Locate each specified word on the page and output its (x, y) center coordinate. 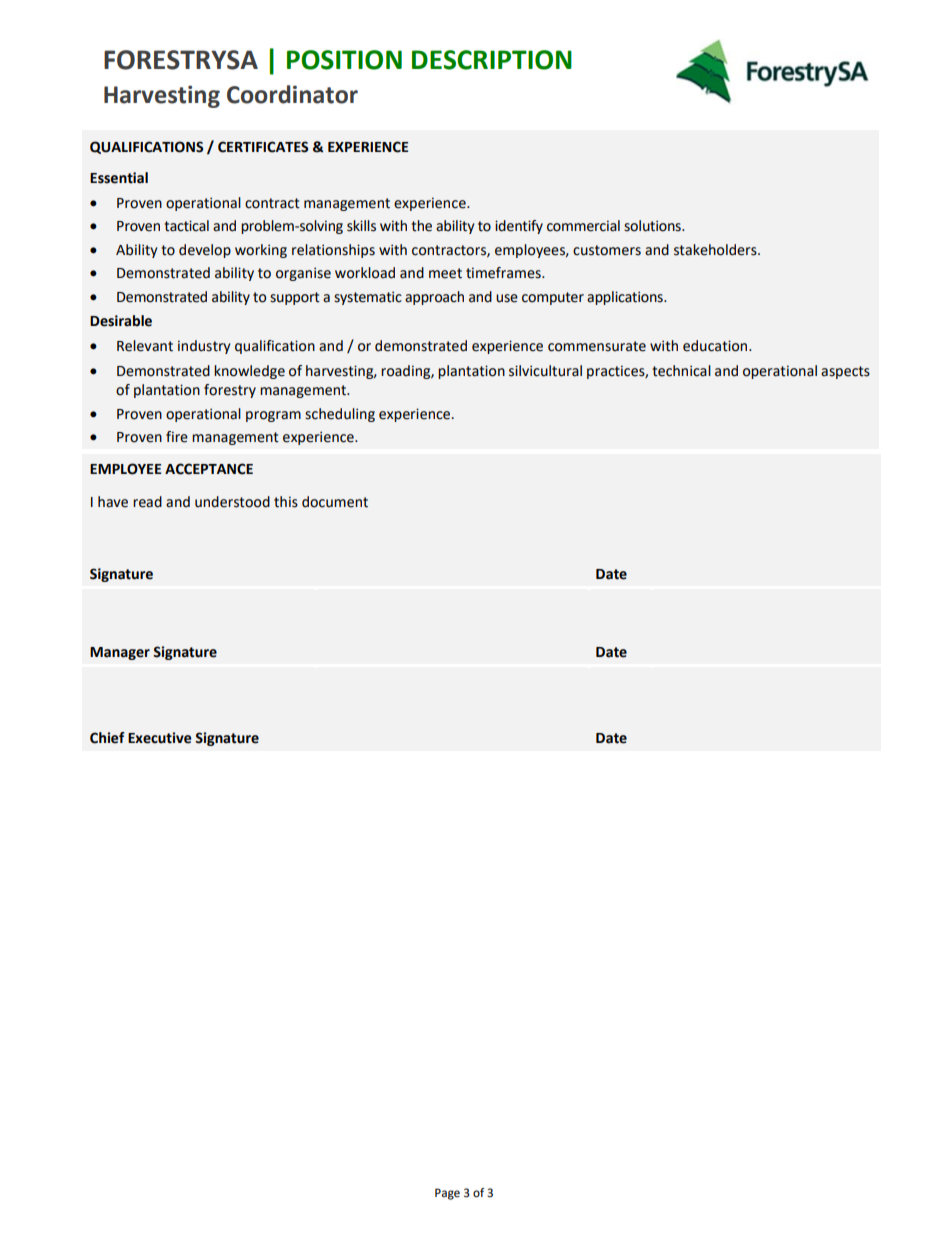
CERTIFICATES (263, 147)
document (335, 502)
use (507, 298)
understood (232, 502)
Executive (160, 738)
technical (681, 371)
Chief (107, 738)
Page (447, 1194)
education (716, 346)
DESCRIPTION (492, 60)
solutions (653, 226)
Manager (120, 653)
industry (204, 347)
